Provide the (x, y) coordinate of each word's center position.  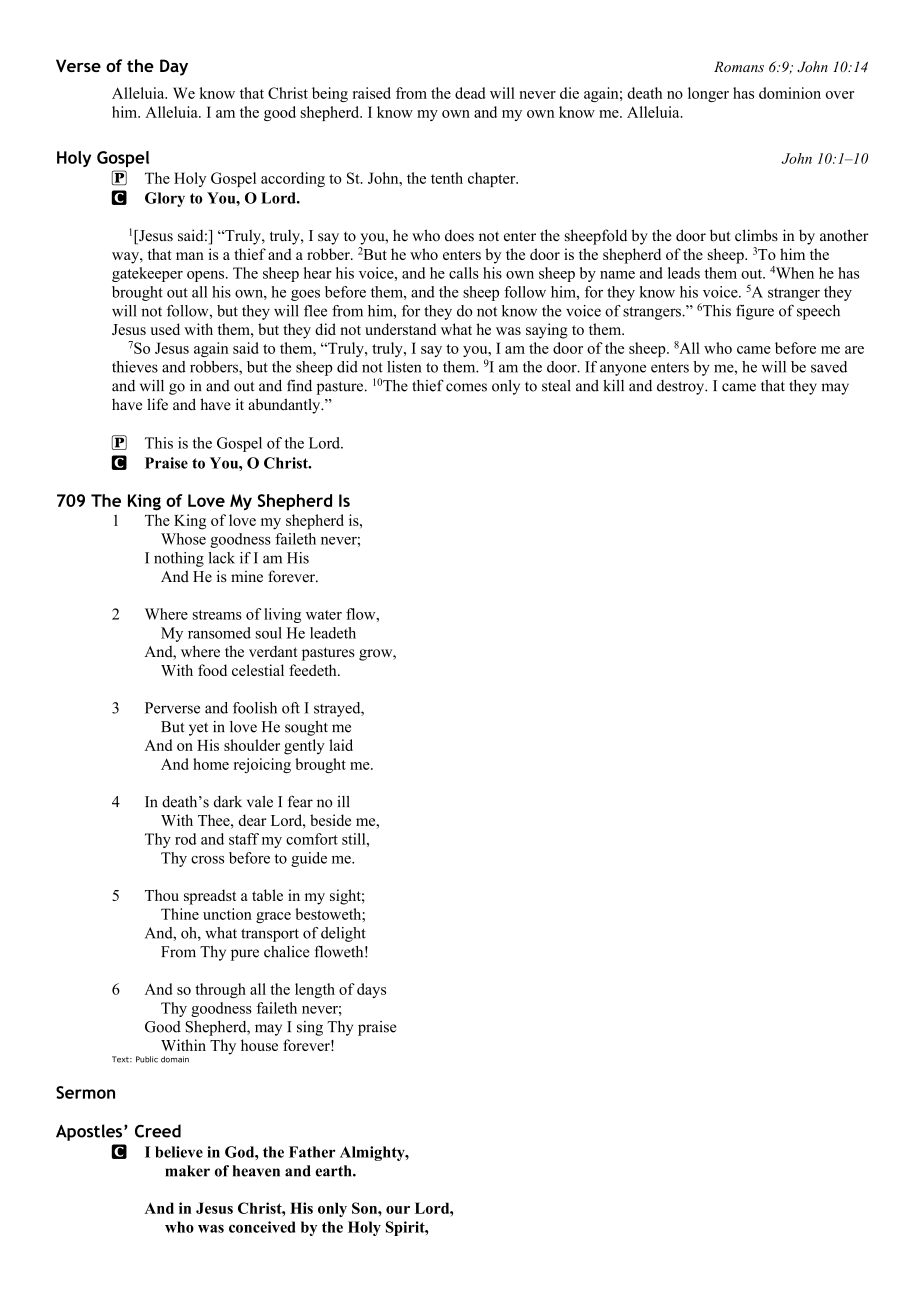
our (398, 1210)
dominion (790, 93)
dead (470, 93)
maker (187, 1171)
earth (334, 1171)
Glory (165, 199)
